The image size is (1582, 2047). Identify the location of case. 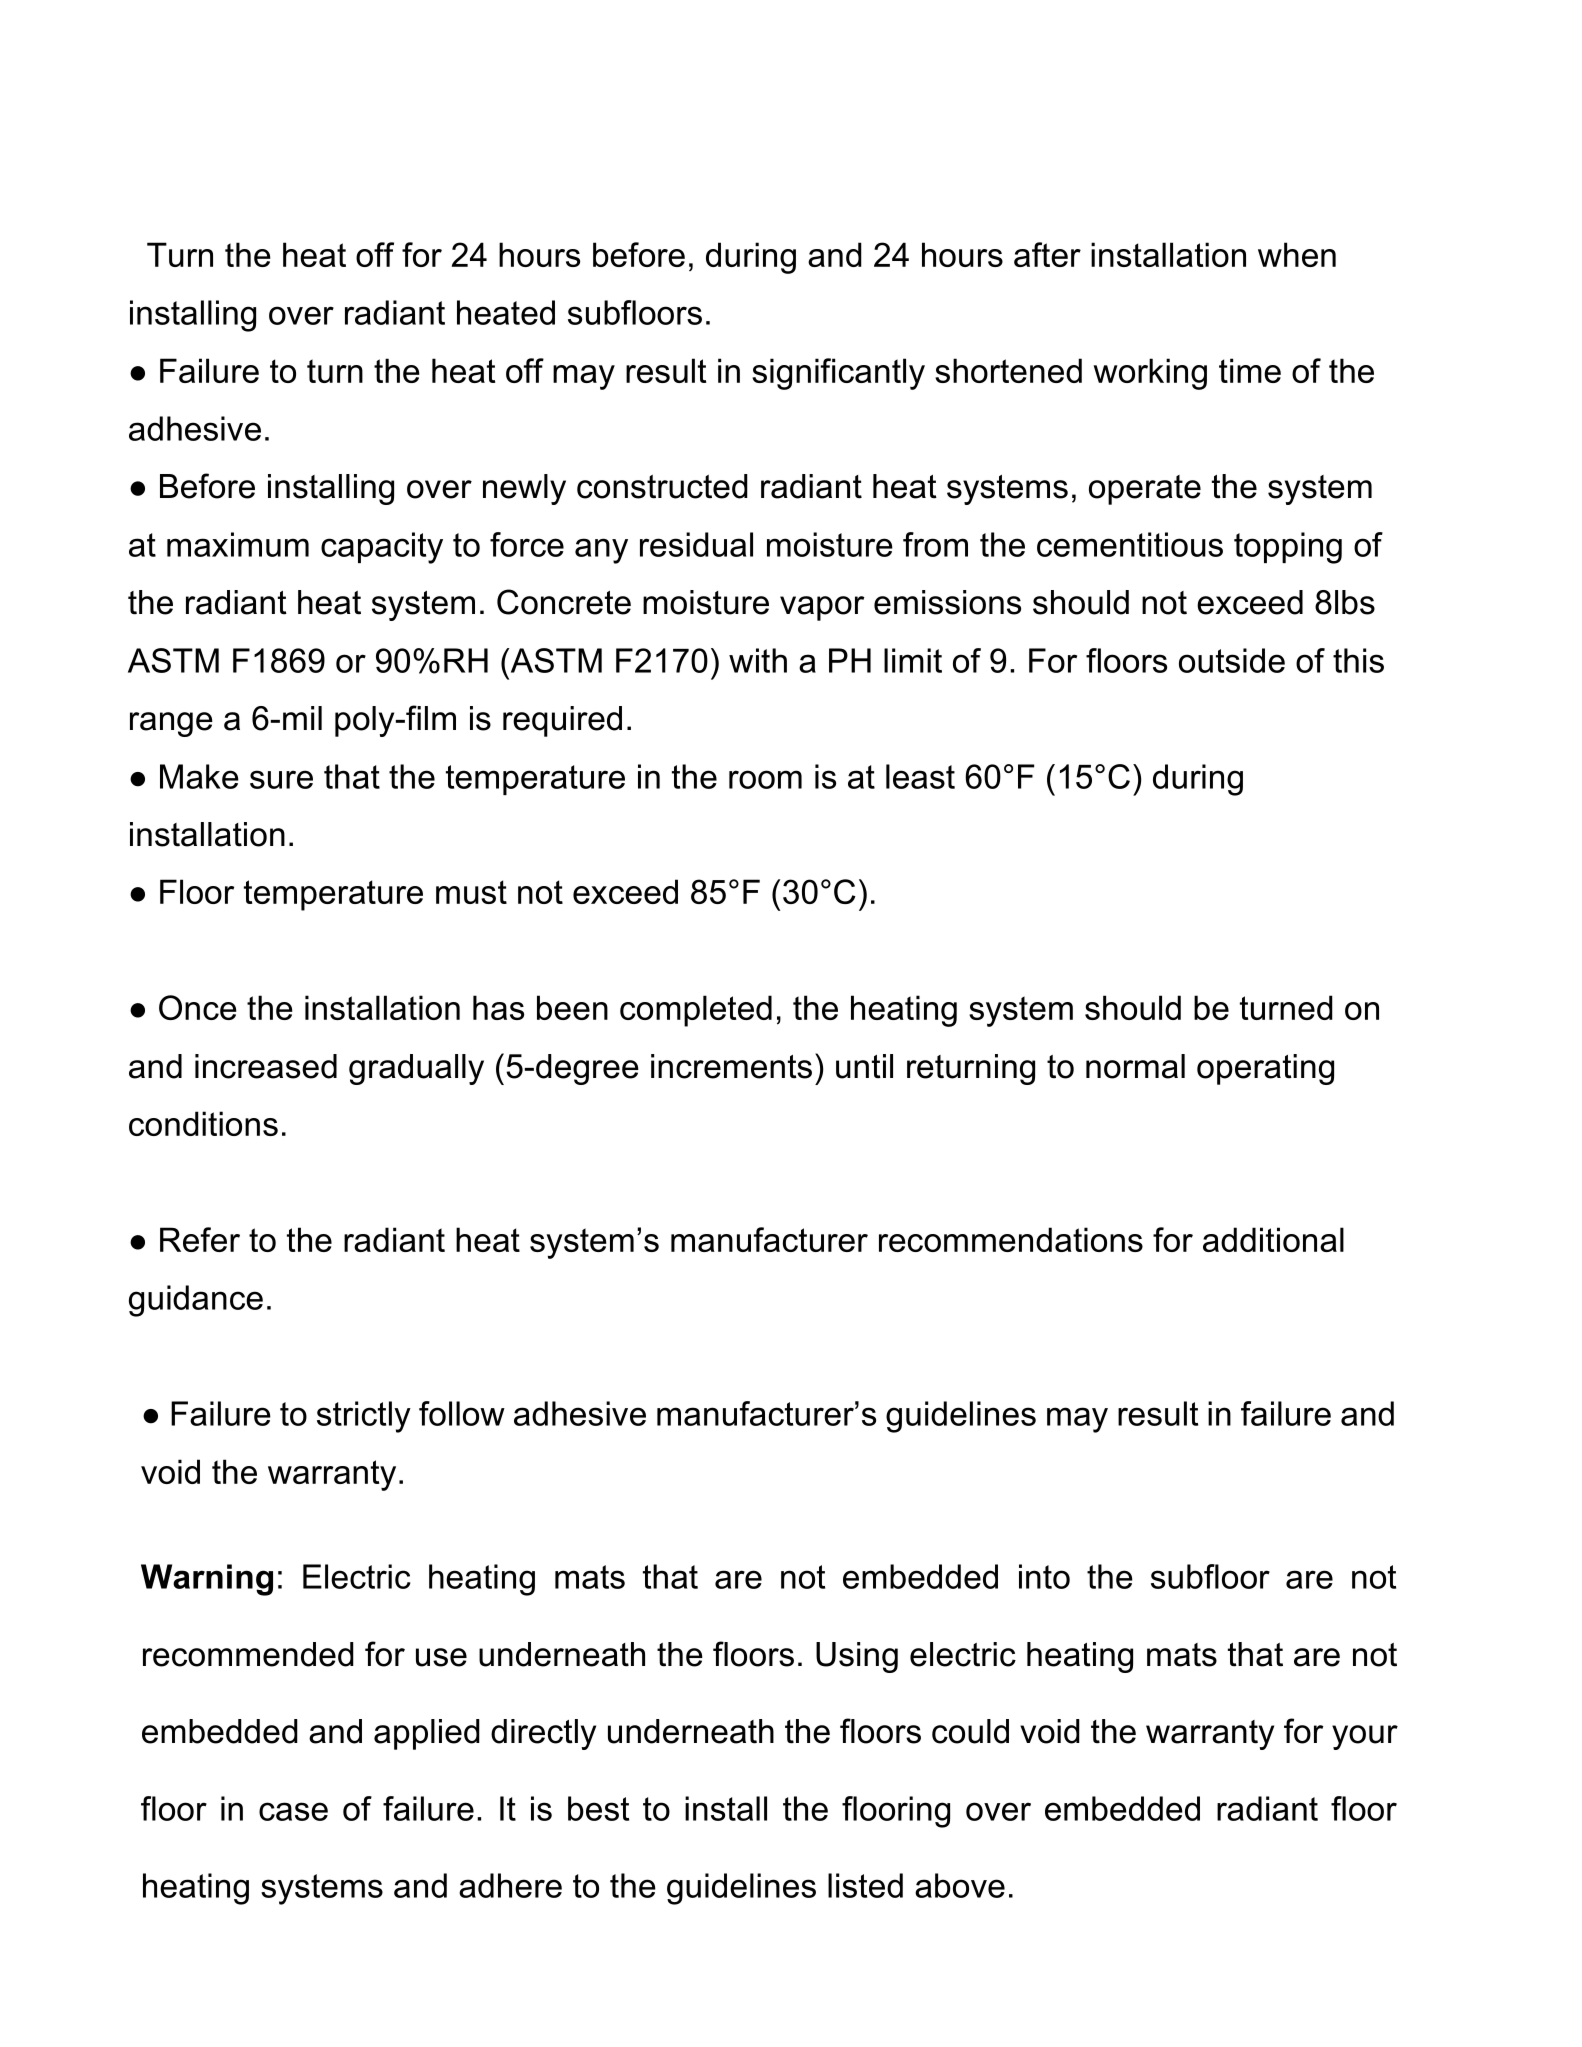
(293, 1811).
